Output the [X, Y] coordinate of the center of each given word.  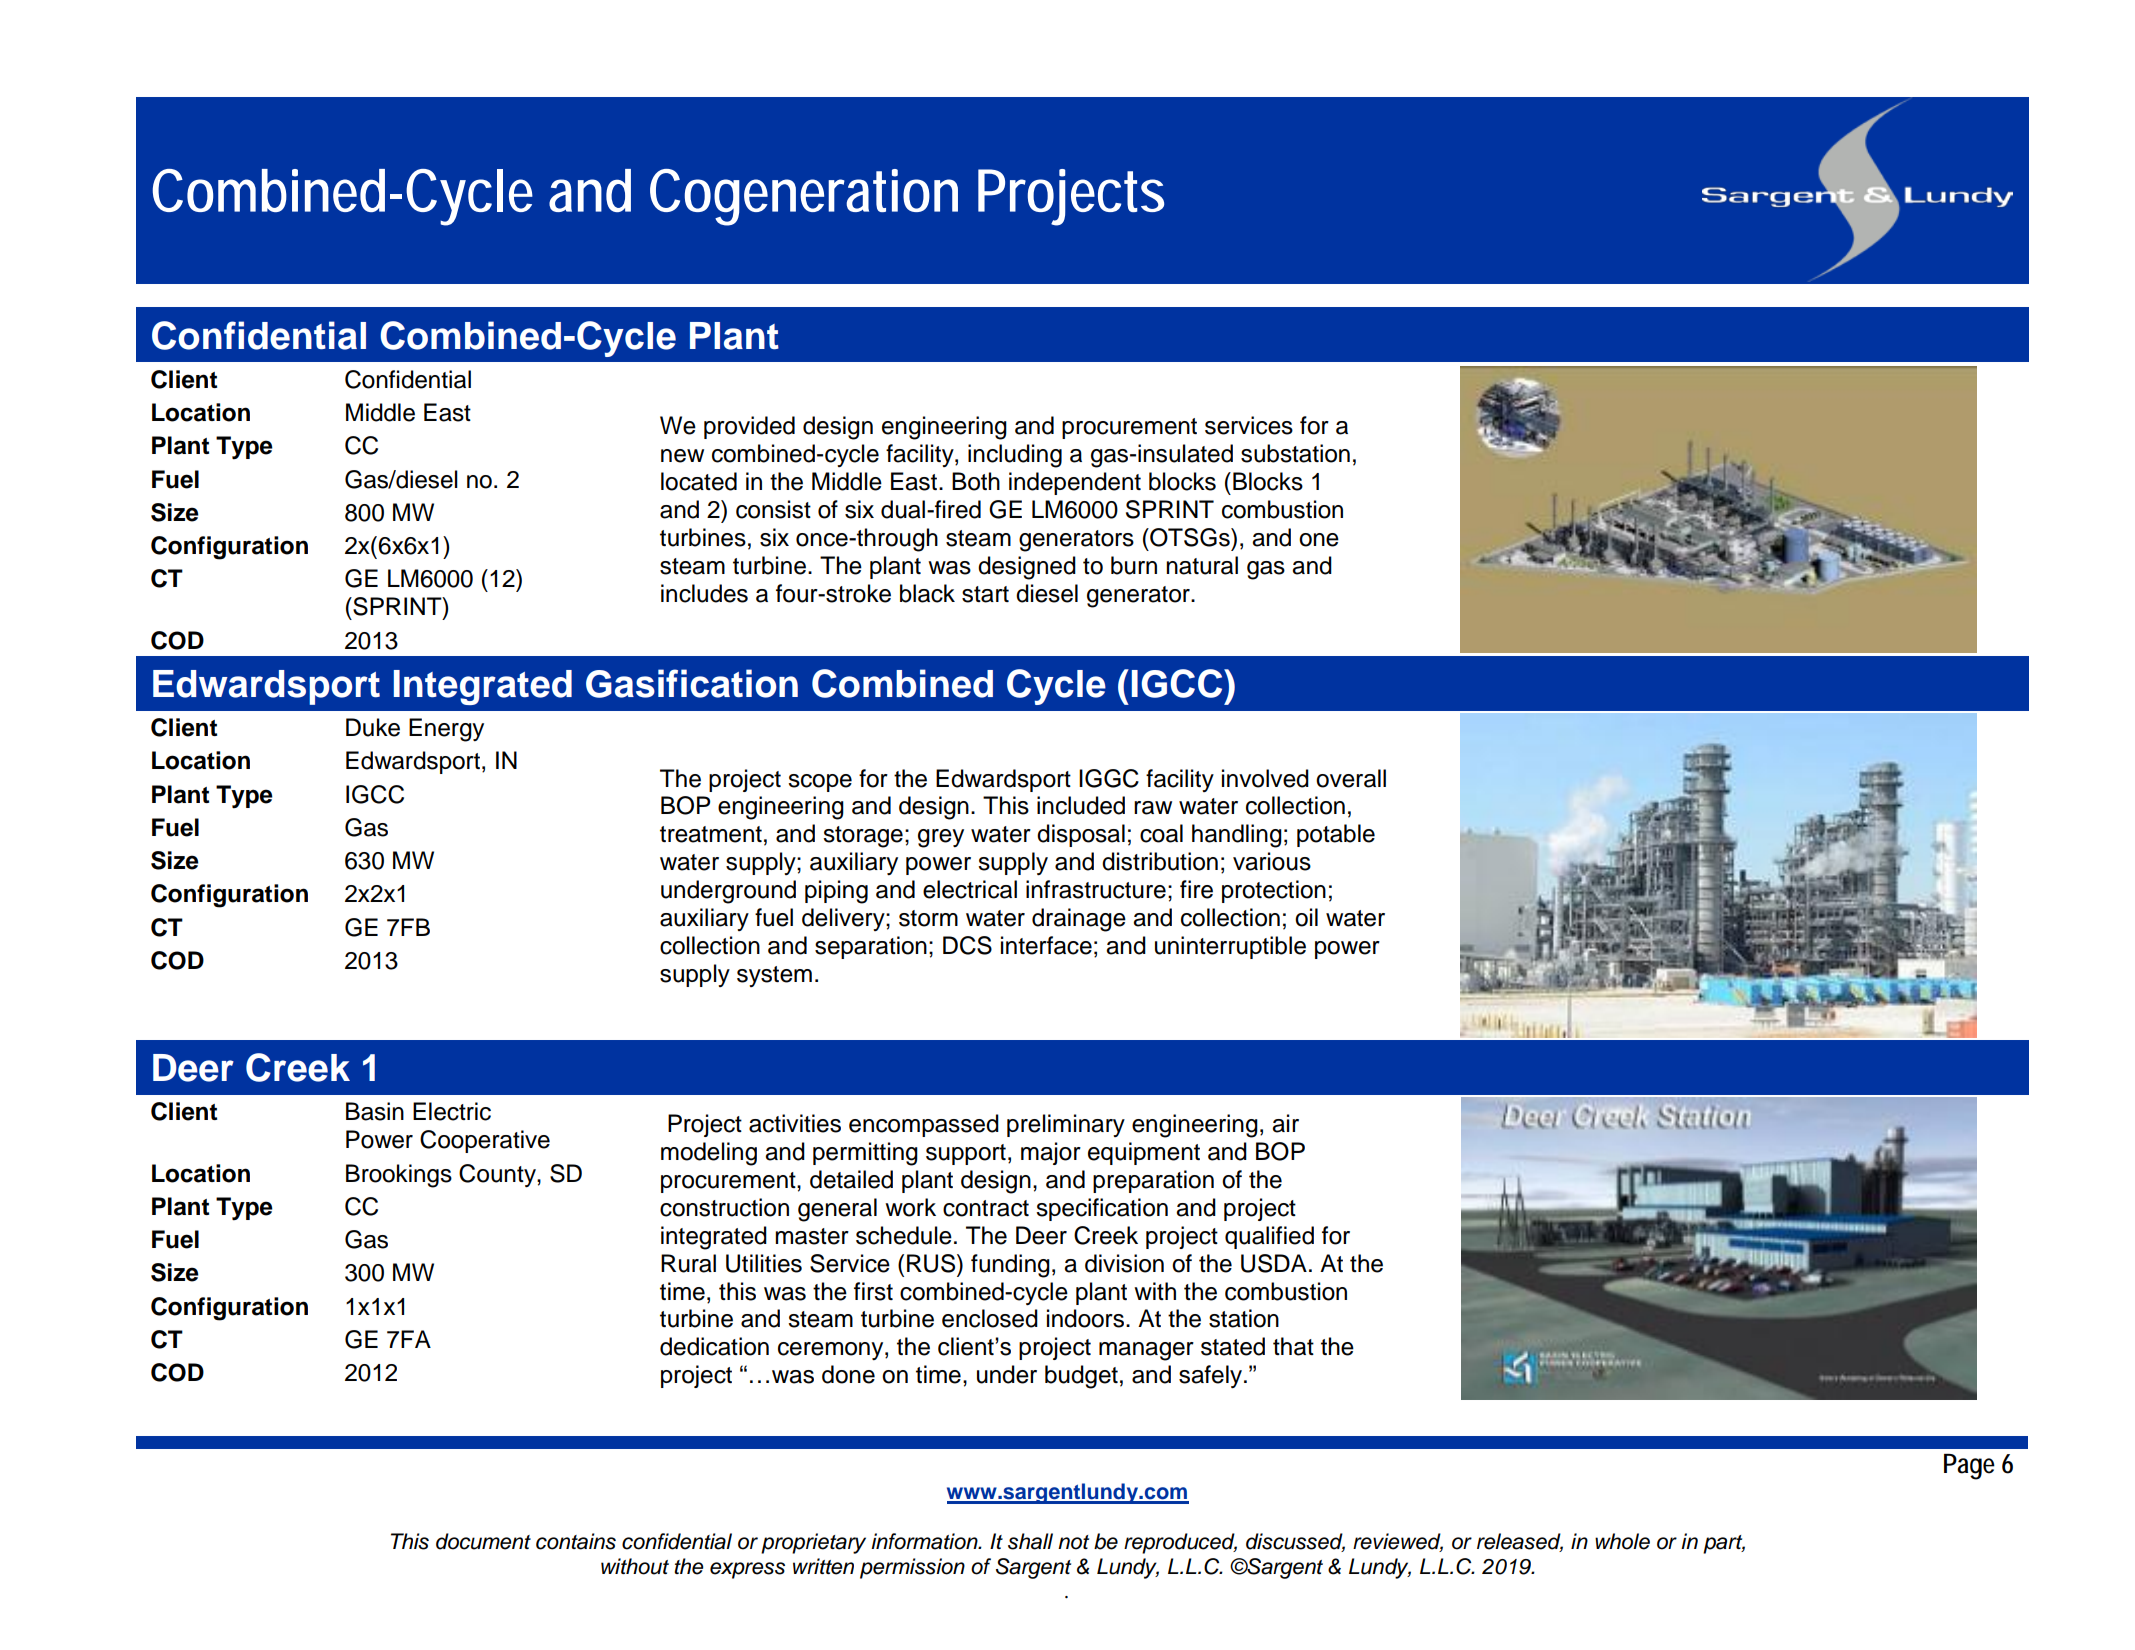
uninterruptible [1230, 947]
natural [1202, 565]
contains [576, 1541]
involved [1265, 778]
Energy [446, 730]
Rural [688, 1263]
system [774, 976]
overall [1351, 778]
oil [1306, 917]
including [1015, 456]
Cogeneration [804, 197]
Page [1969, 1467]
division [1124, 1263]
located [699, 481]
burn [1134, 565]
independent [1075, 483]
